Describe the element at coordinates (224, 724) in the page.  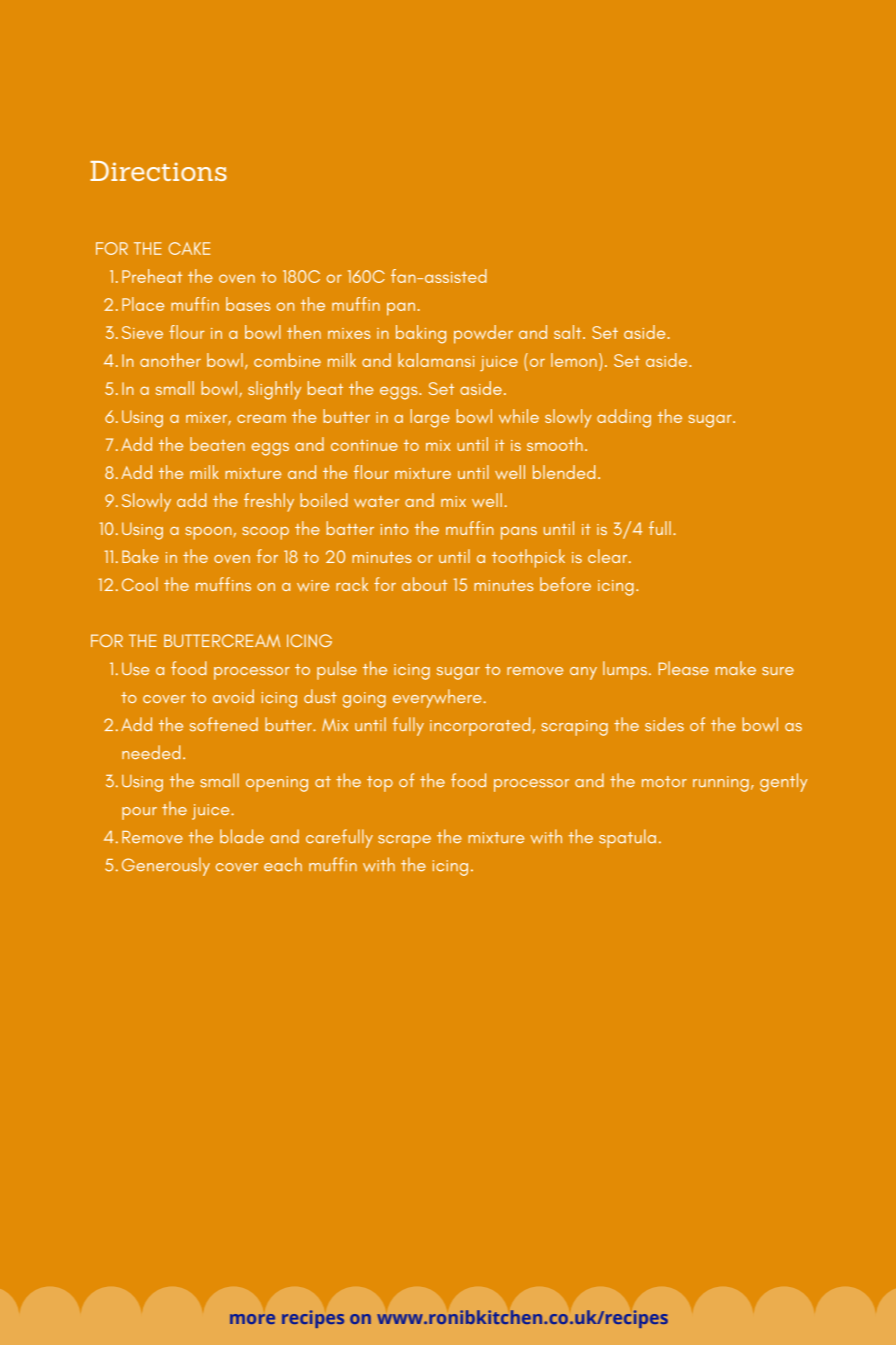
I see `softened` at that location.
